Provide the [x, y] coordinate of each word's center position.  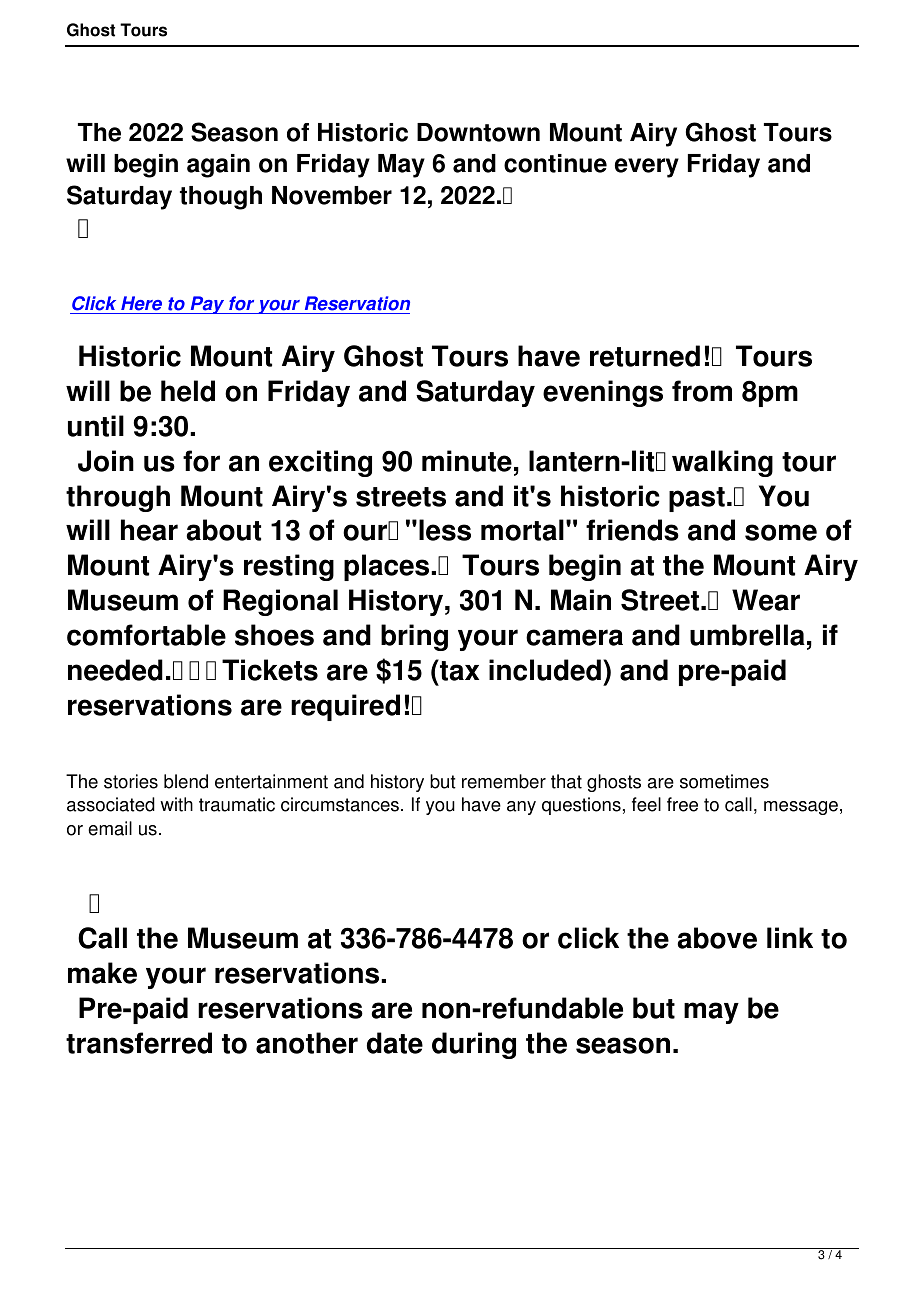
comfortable [146, 635]
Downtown [478, 132]
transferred [139, 1043]
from [702, 391]
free [682, 804]
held [188, 391]
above [717, 938]
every [647, 168]
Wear [766, 600]
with [176, 804]
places [388, 567]
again [218, 166]
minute [467, 461]
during [474, 1045]
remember [504, 781]
